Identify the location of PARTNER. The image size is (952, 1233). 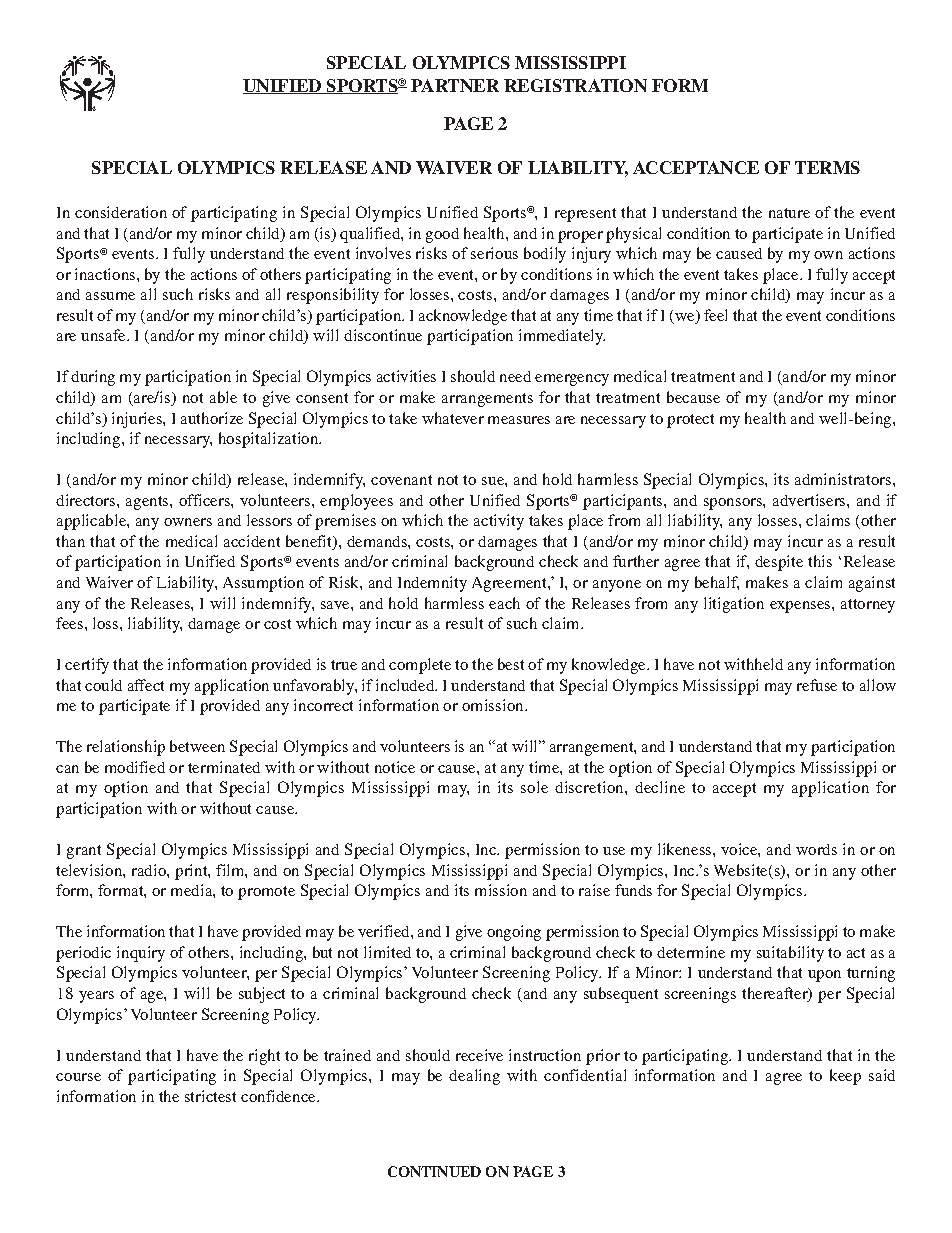
(455, 85).
